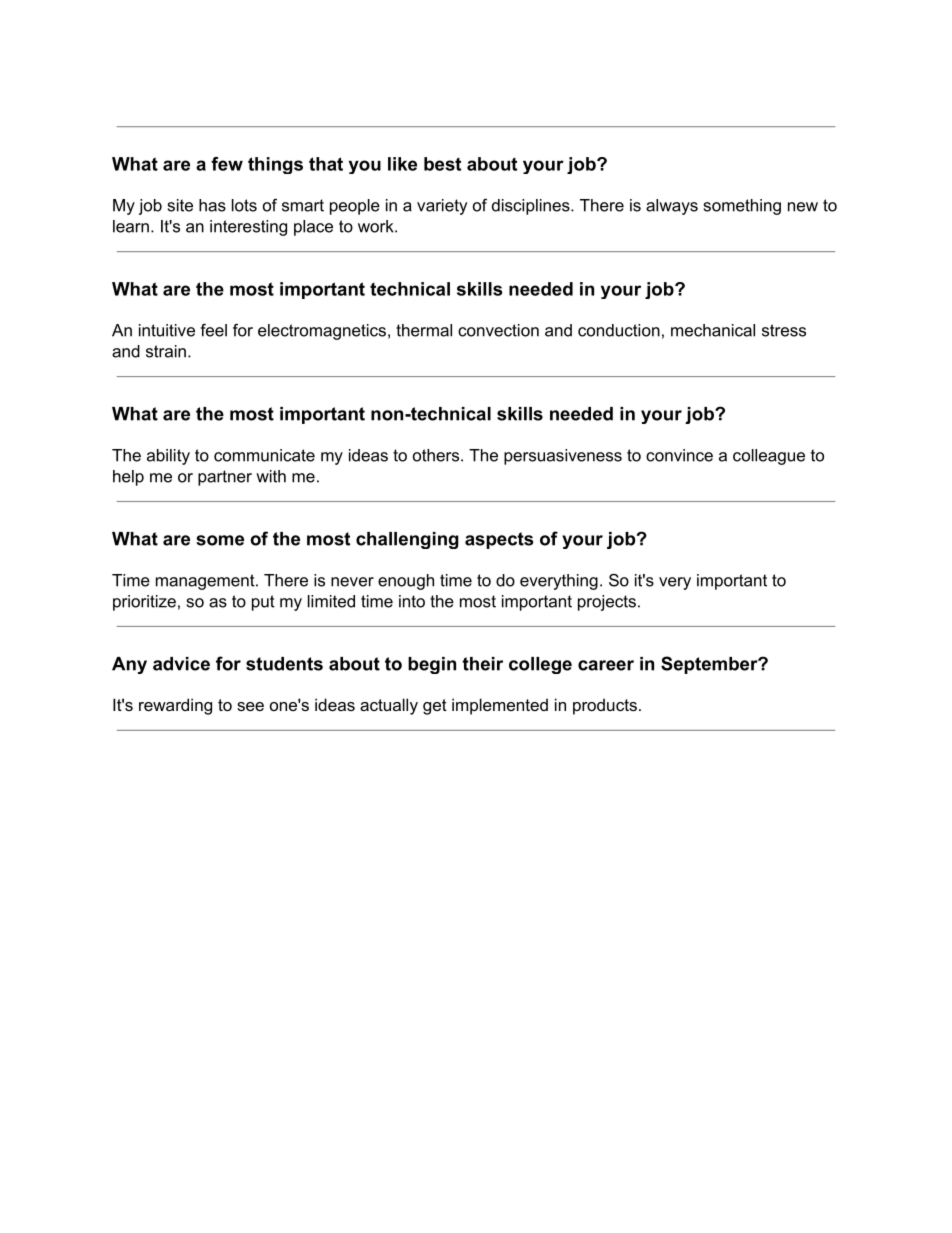 This document has width=952, height=1233. Describe the element at coordinates (175, 706) in the document. I see `rewarding` at that location.
